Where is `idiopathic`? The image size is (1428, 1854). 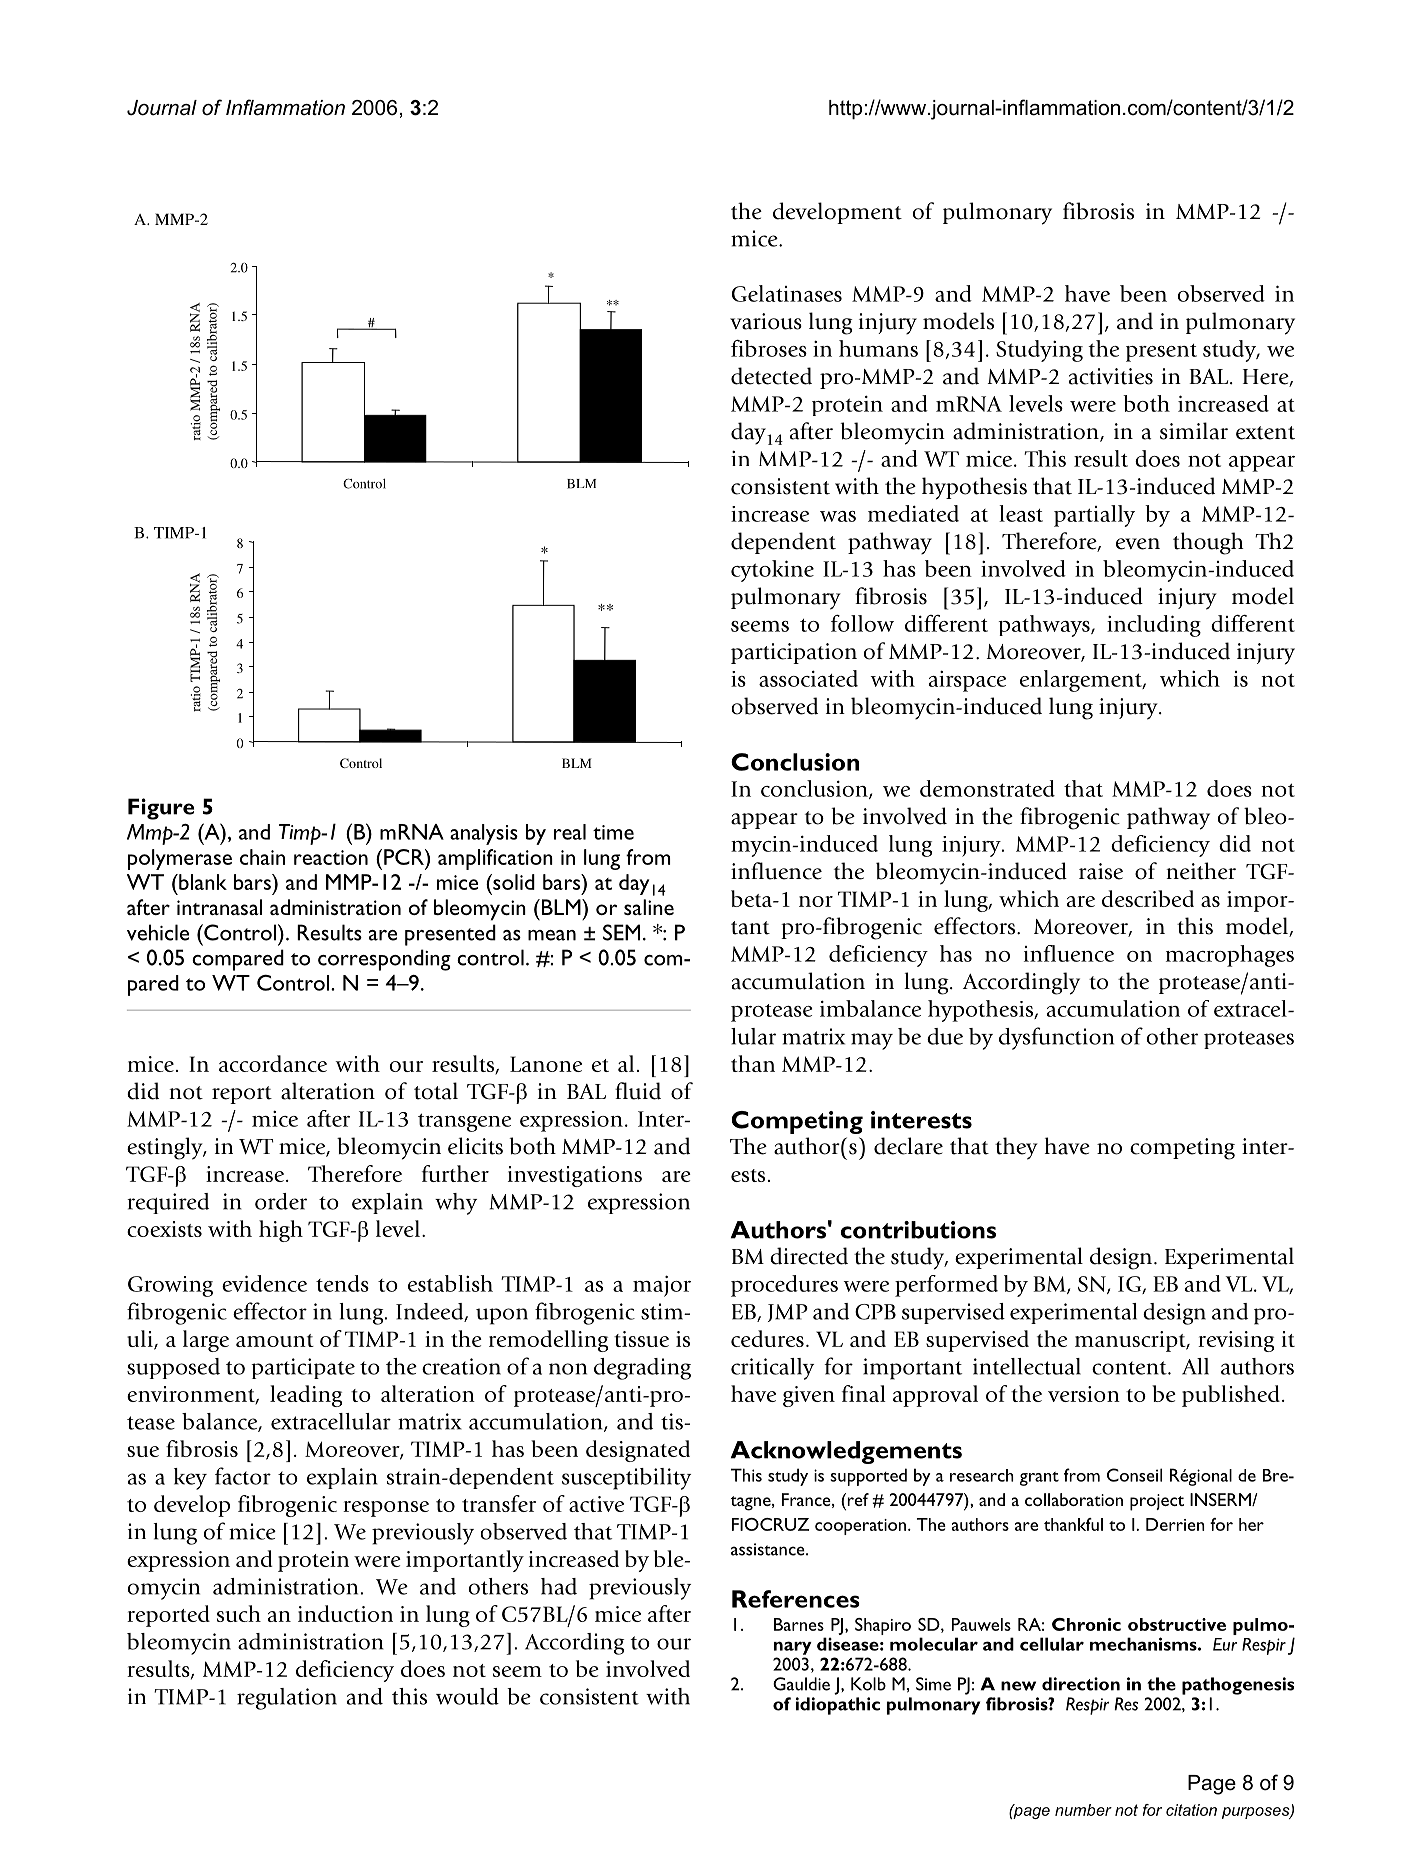 idiopathic is located at coordinates (838, 1706).
